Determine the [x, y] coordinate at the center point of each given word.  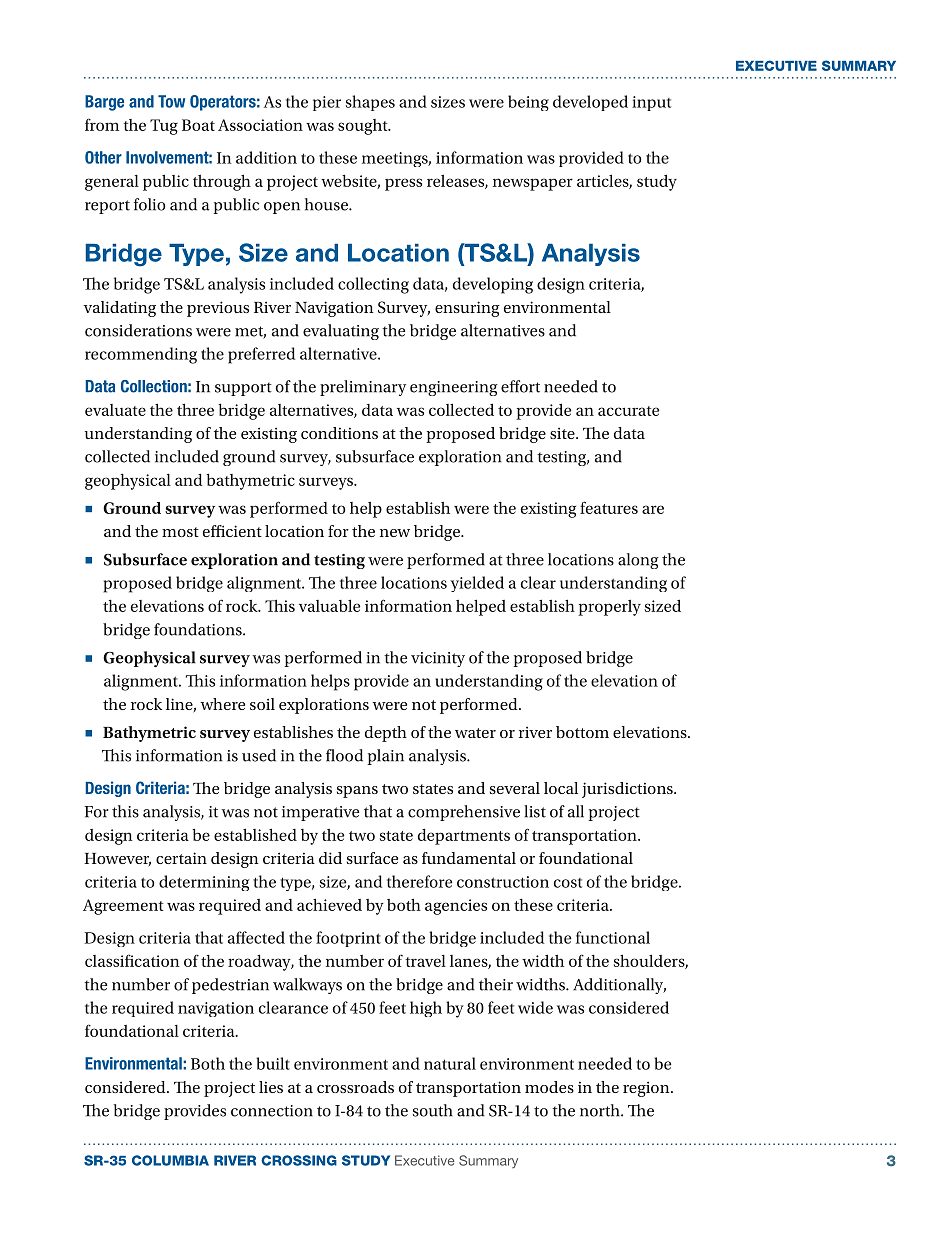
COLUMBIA [170, 1160]
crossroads [355, 1087]
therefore [420, 881]
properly [609, 608]
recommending [141, 355]
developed [590, 103]
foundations [199, 629]
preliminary [363, 388]
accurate [628, 411]
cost [568, 883]
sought [364, 127]
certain [181, 858]
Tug [164, 127]
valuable [329, 605]
